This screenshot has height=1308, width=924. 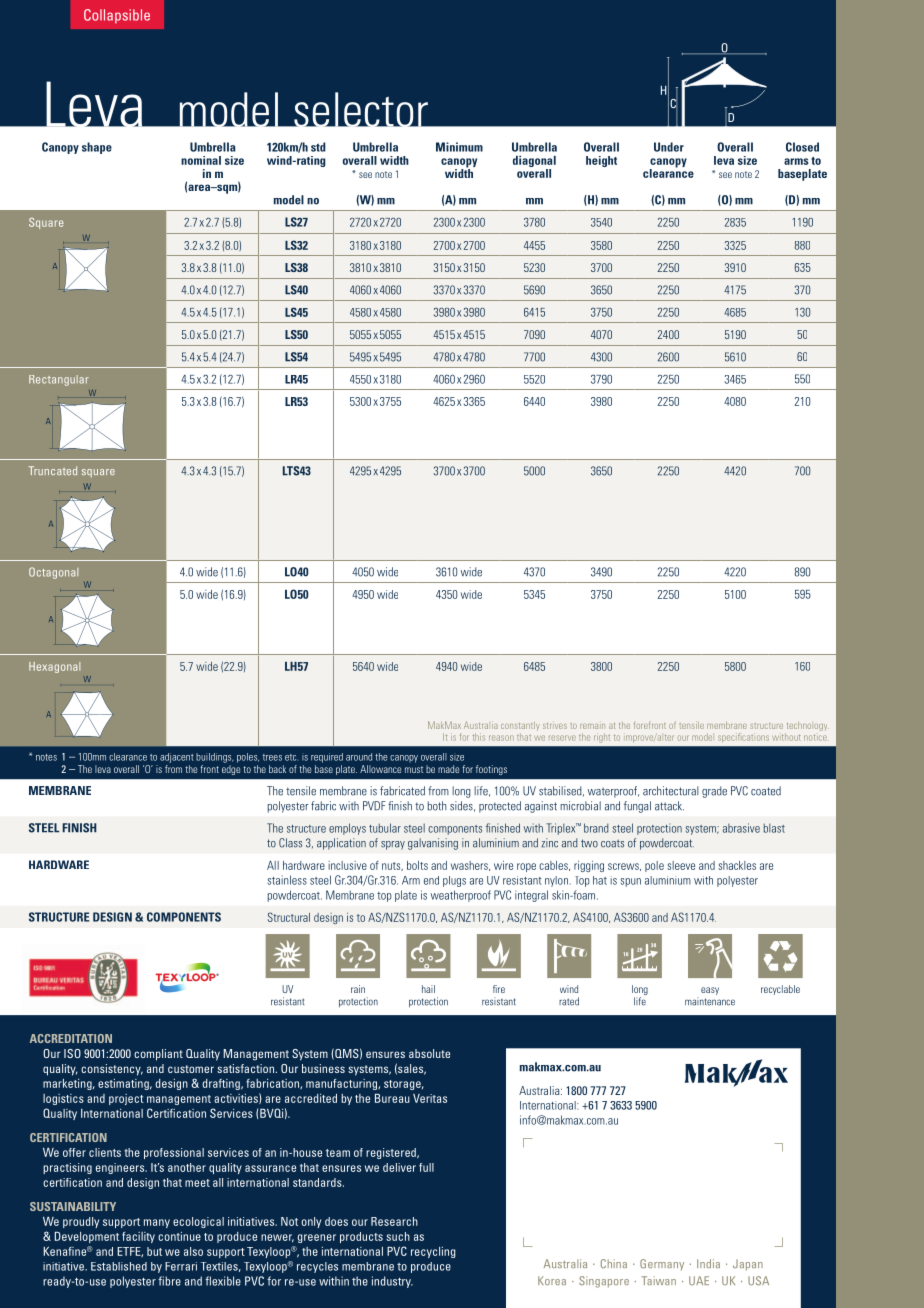 What do you see at coordinates (710, 991) in the screenshot?
I see `easy` at bounding box center [710, 991].
